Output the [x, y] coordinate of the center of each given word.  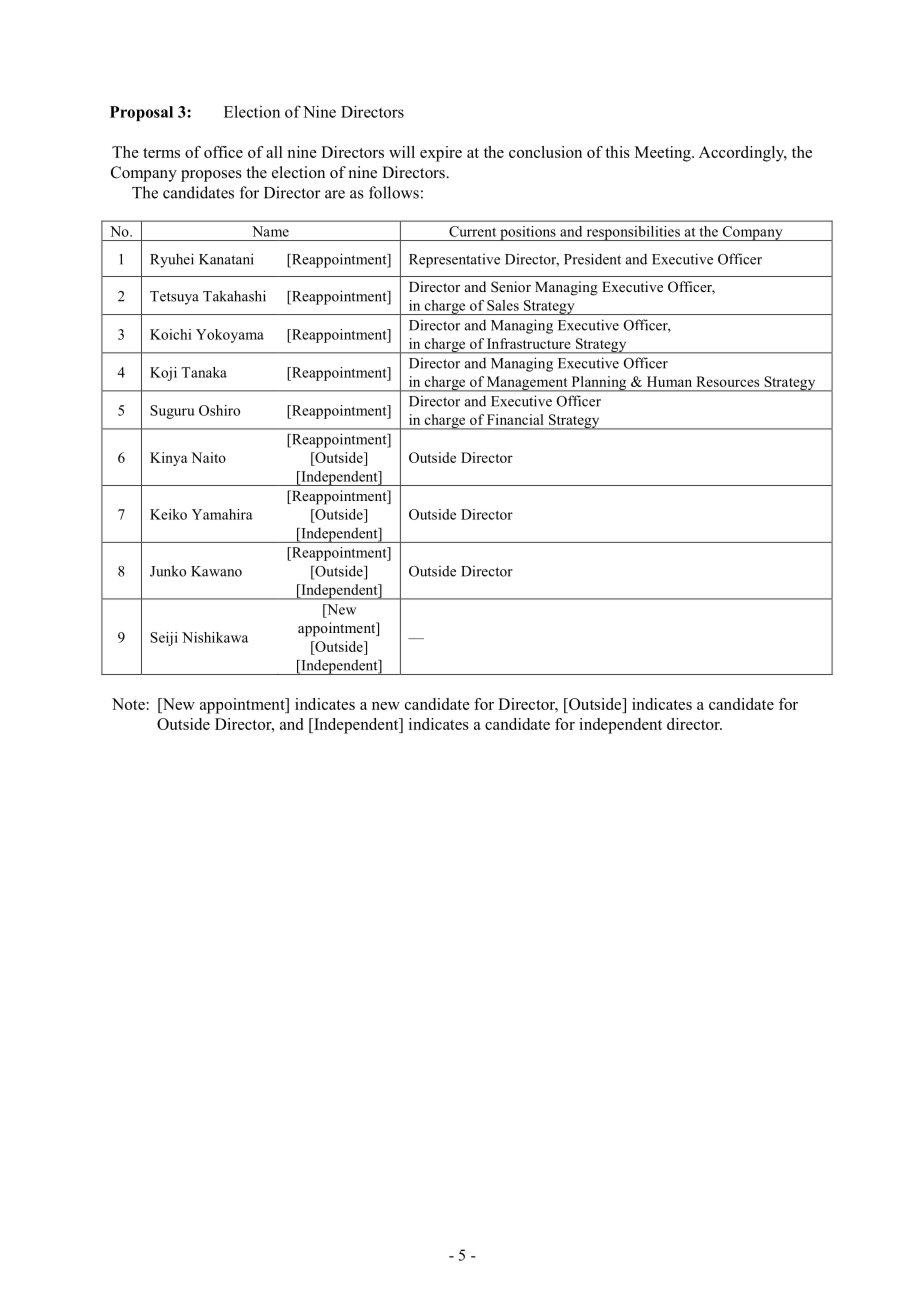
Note [128, 704]
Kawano [216, 571]
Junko [168, 571]
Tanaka [204, 372]
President [592, 259]
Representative [454, 261]
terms [161, 153]
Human [669, 381]
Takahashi [234, 296]
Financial [515, 419]
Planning [599, 384]
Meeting [664, 154]
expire [441, 154]
